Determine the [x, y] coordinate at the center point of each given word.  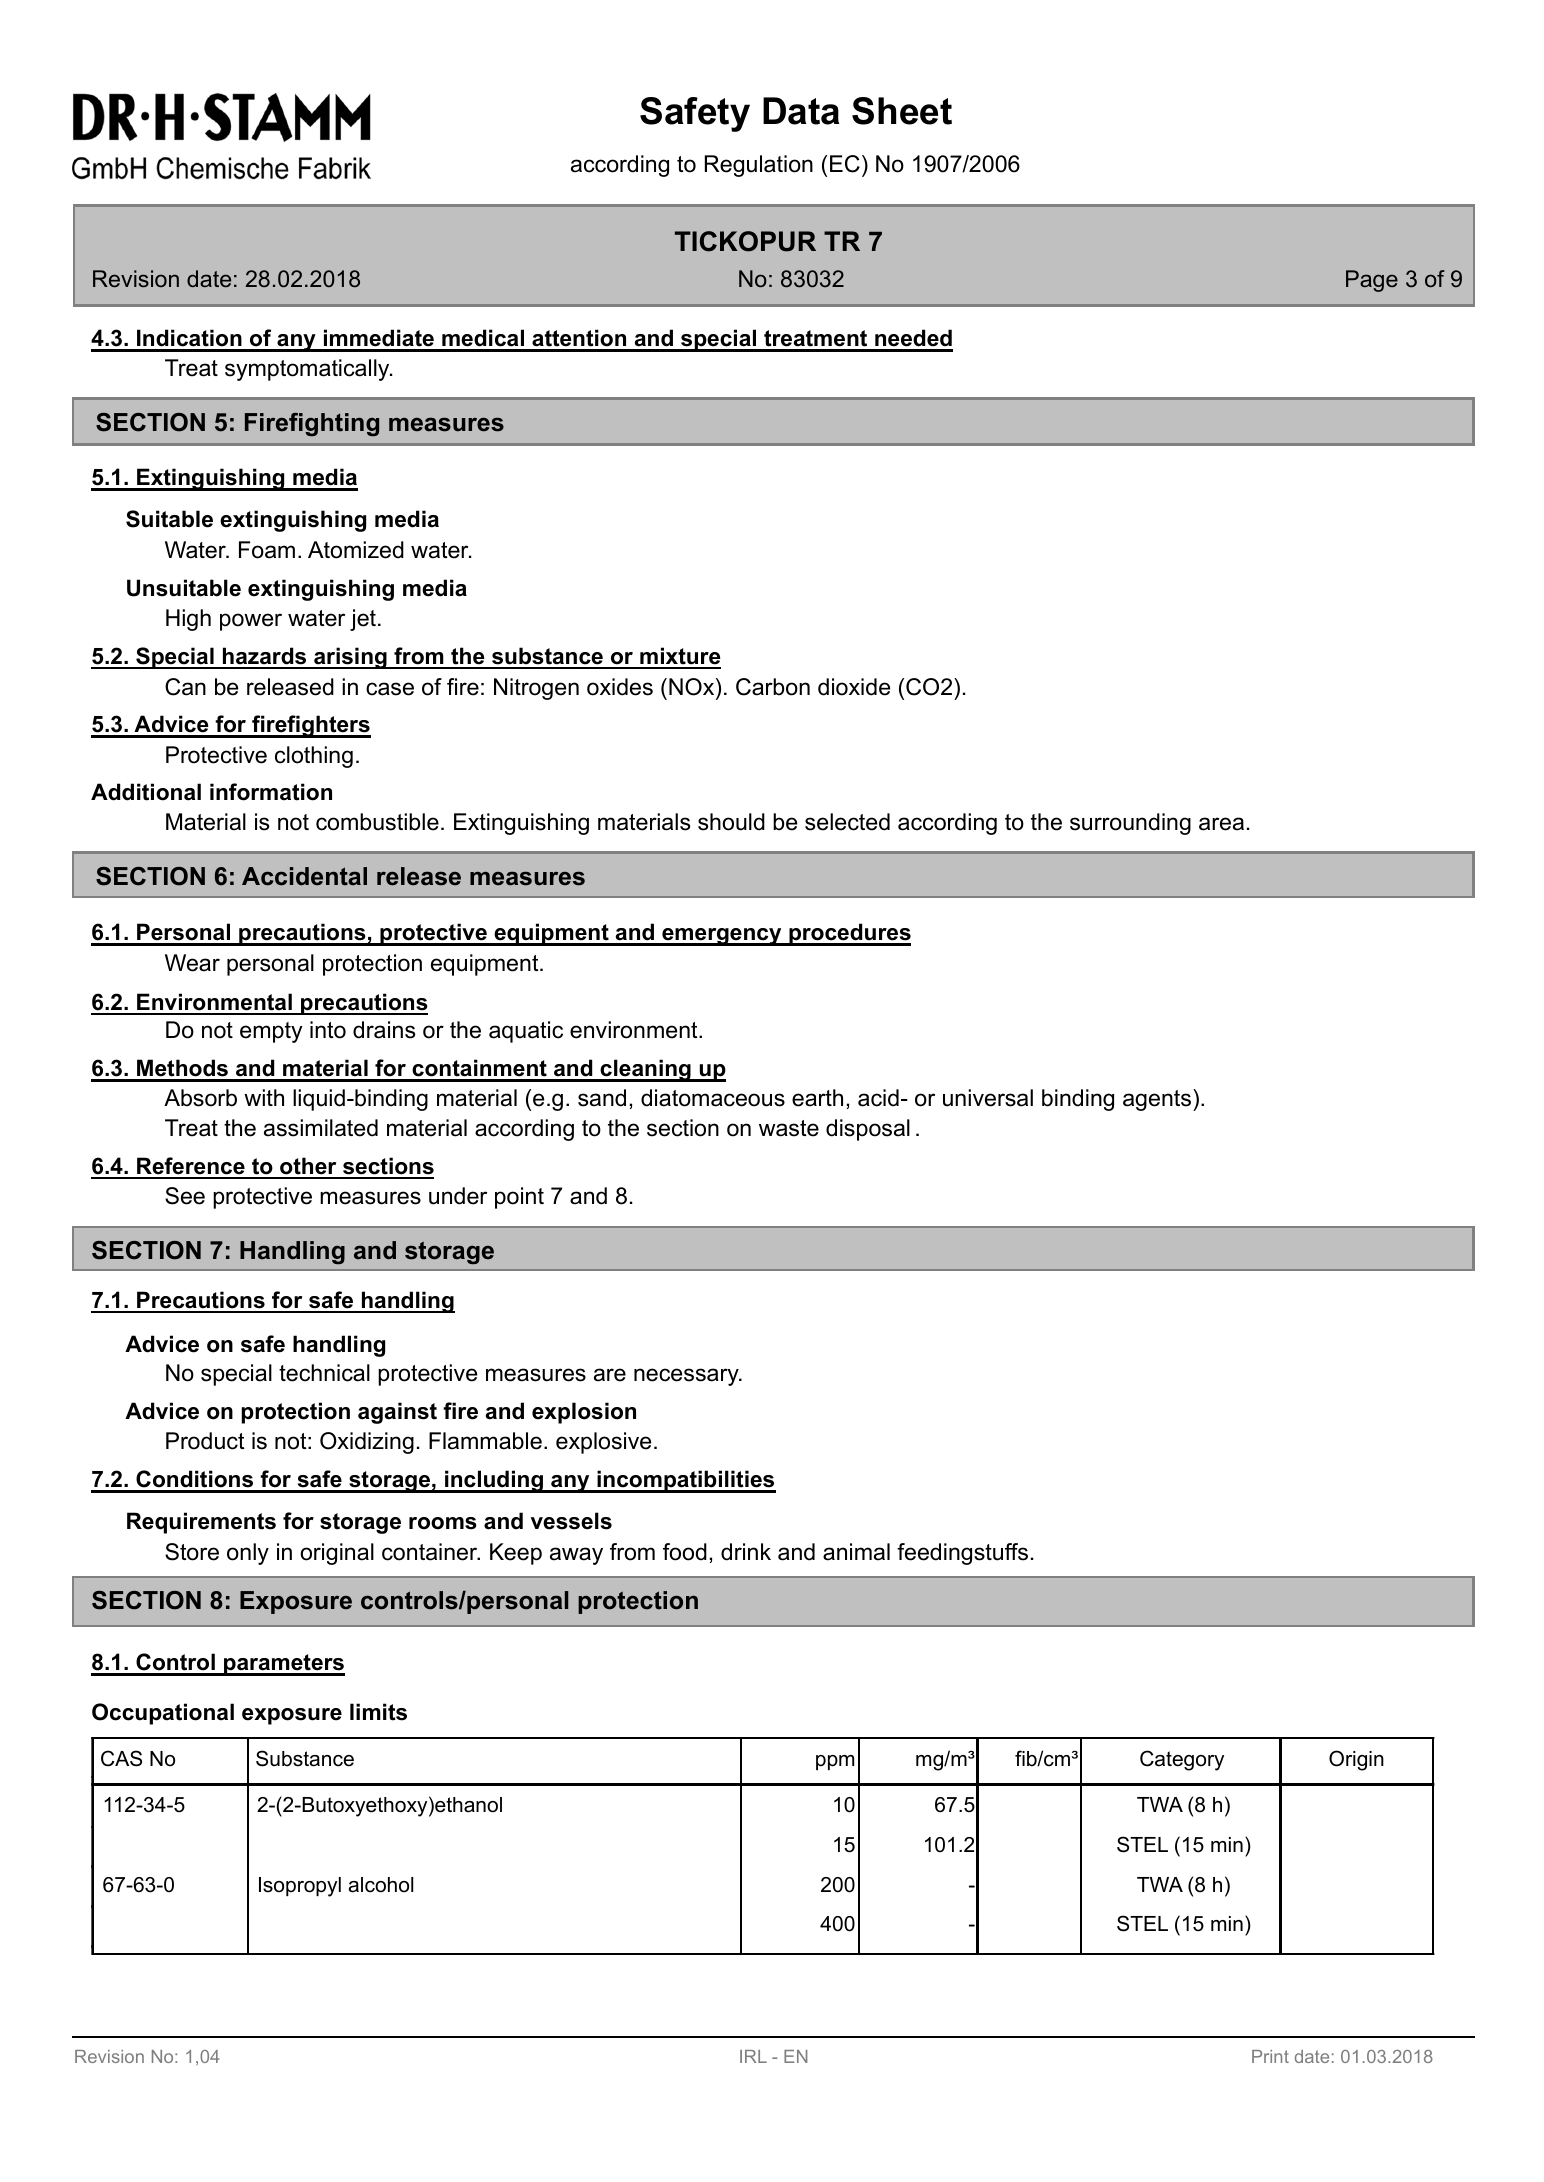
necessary [687, 1377]
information [271, 792]
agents [1158, 1100]
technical [324, 1373]
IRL [753, 2056]
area [1221, 824]
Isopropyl [300, 1887]
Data [801, 111]
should [731, 822]
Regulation [759, 166]
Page [1372, 281]
